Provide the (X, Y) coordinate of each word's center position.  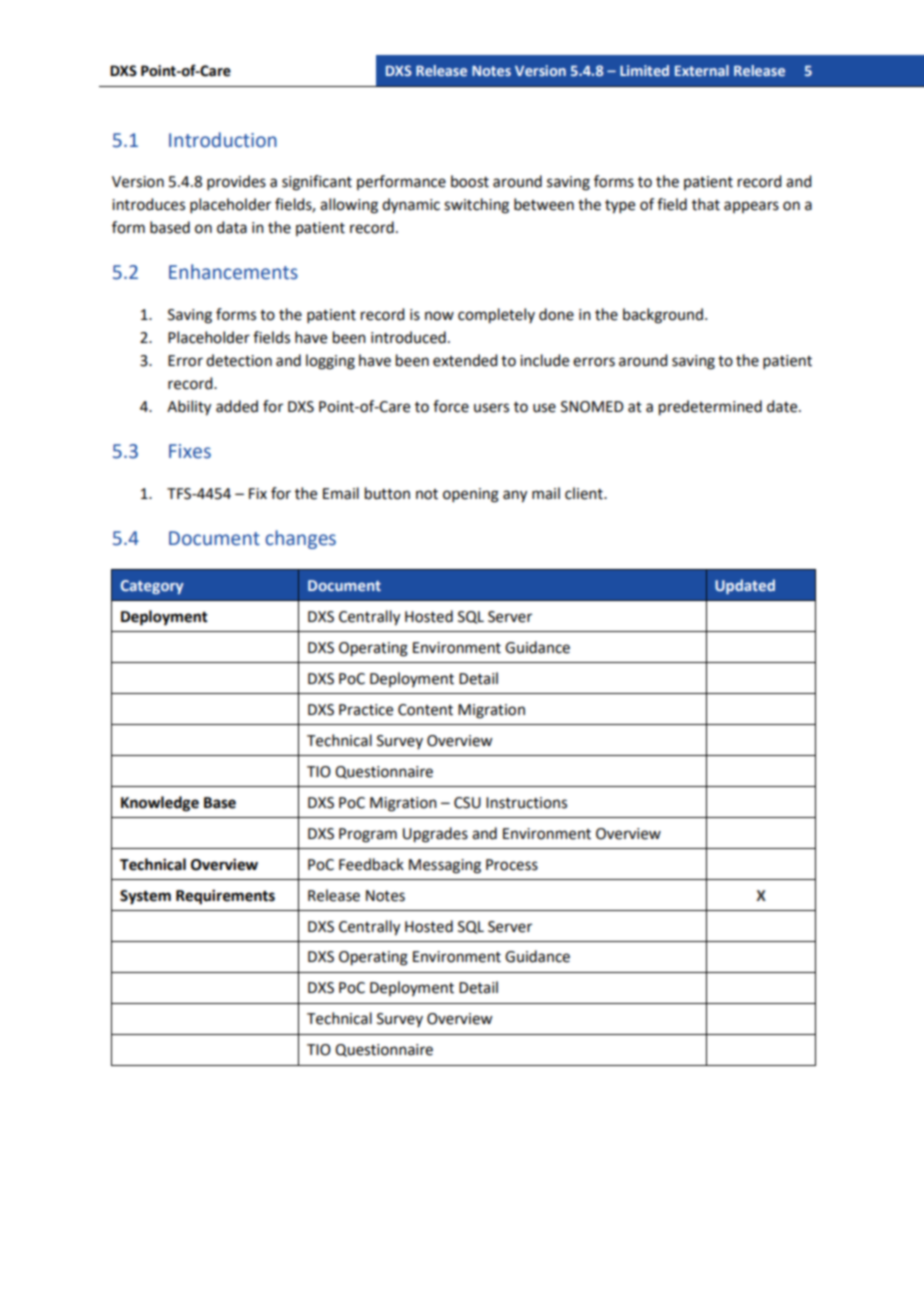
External (702, 70)
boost (470, 181)
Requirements (225, 897)
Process (512, 865)
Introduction (223, 140)
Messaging (445, 866)
